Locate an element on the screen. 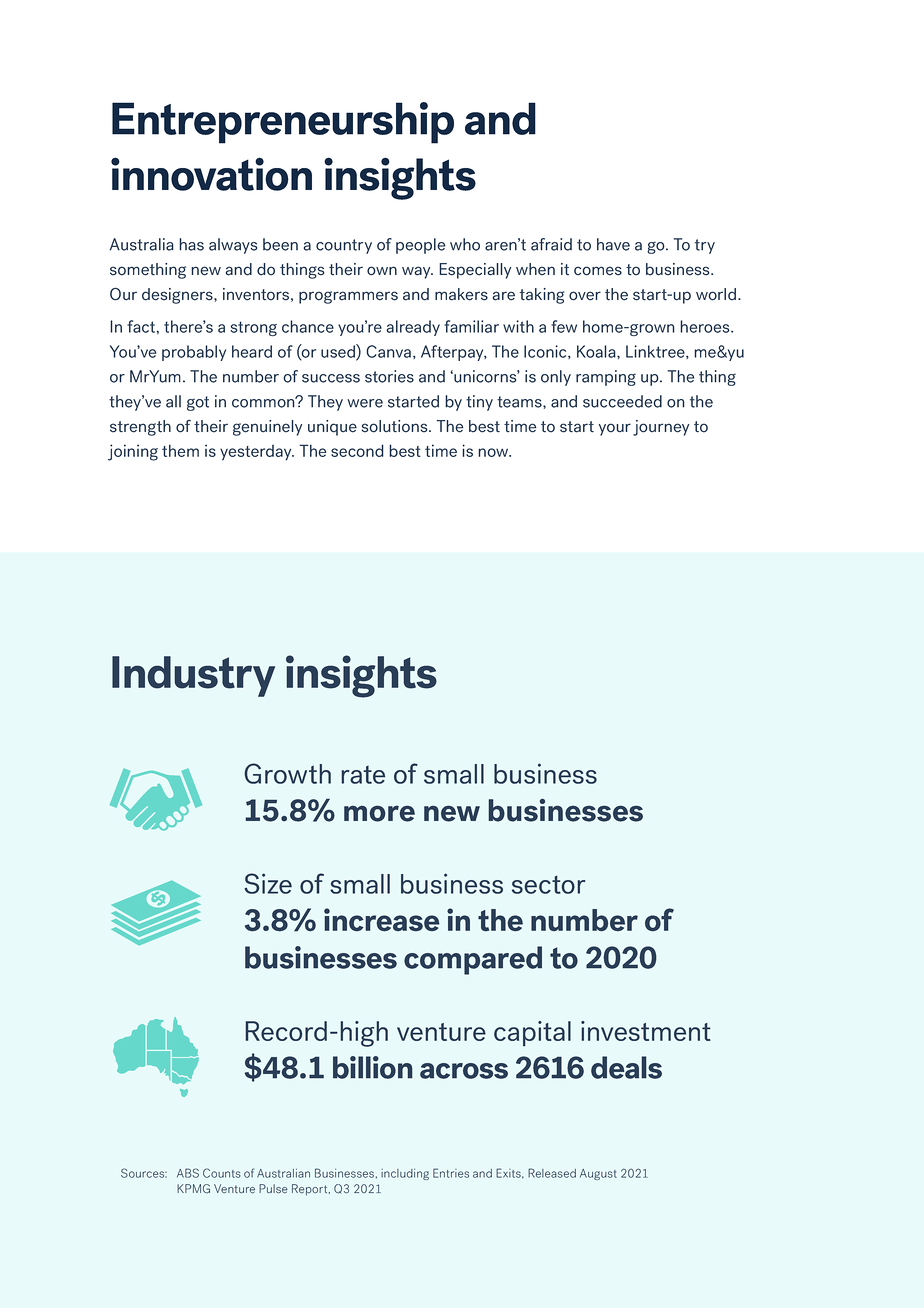 The height and width of the screenshot is (1308, 924). rate is located at coordinates (363, 775).
